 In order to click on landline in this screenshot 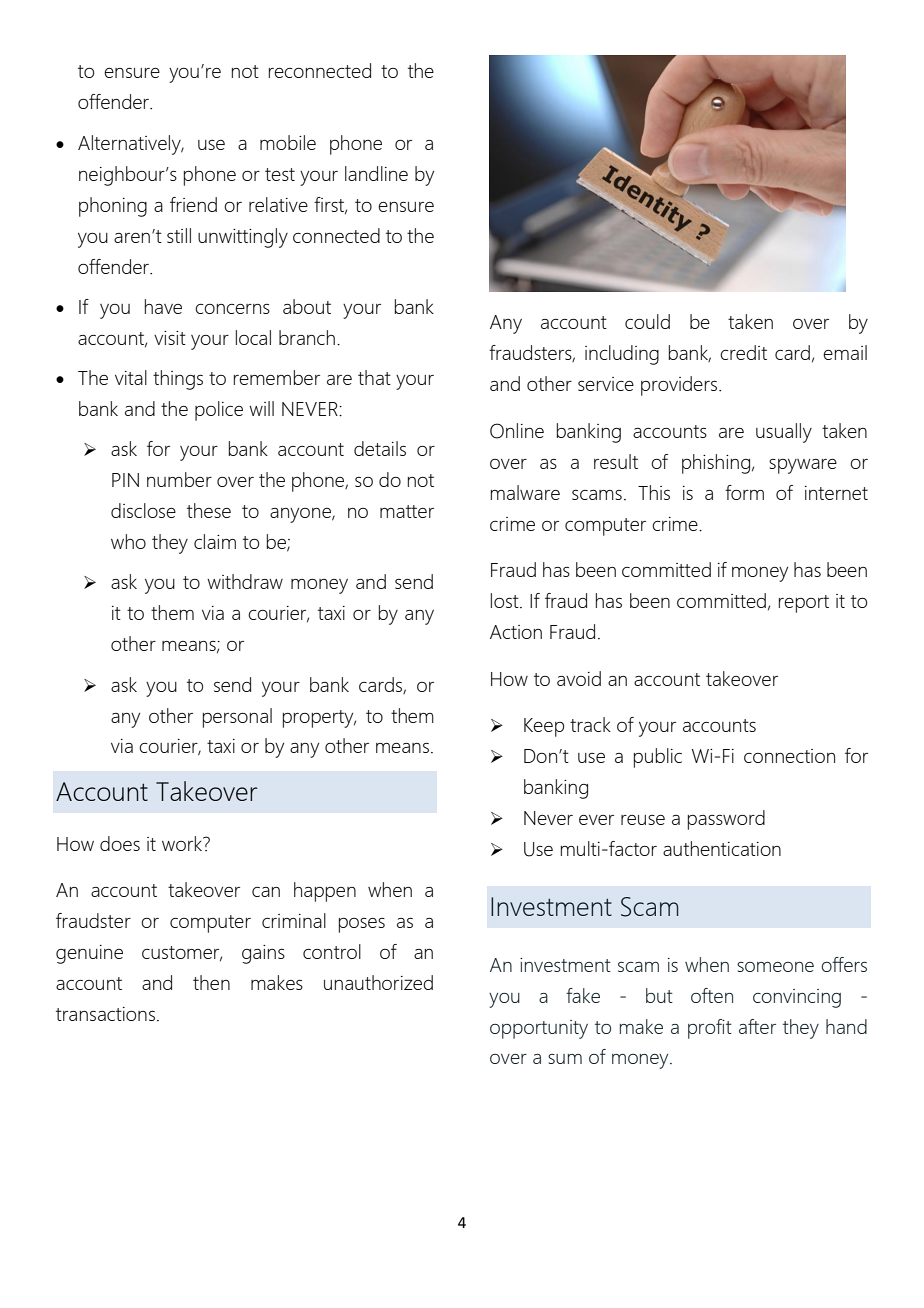, I will do `click(376, 173)`.
